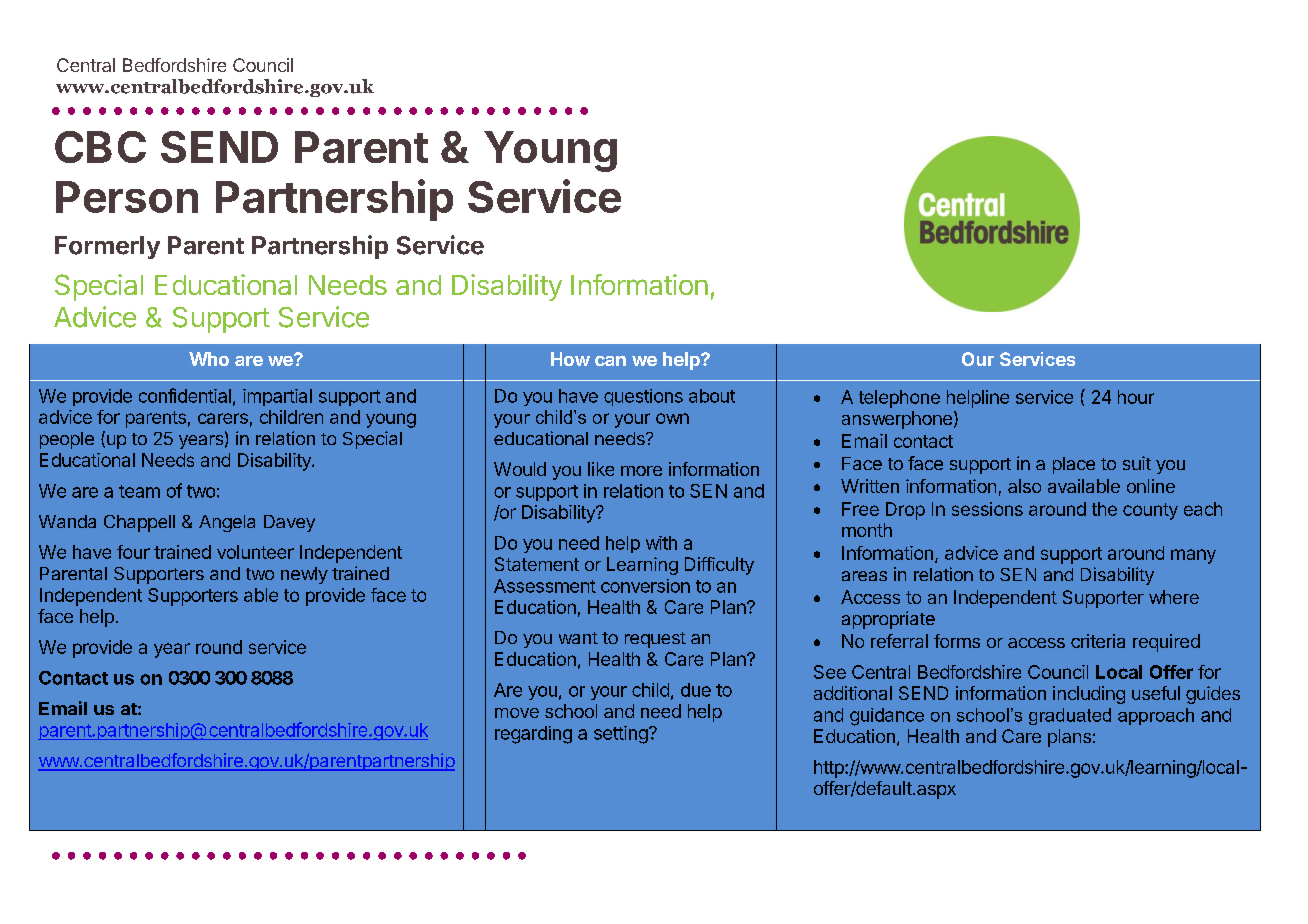  Describe the element at coordinates (610, 361) in the image. I see `can` at that location.
